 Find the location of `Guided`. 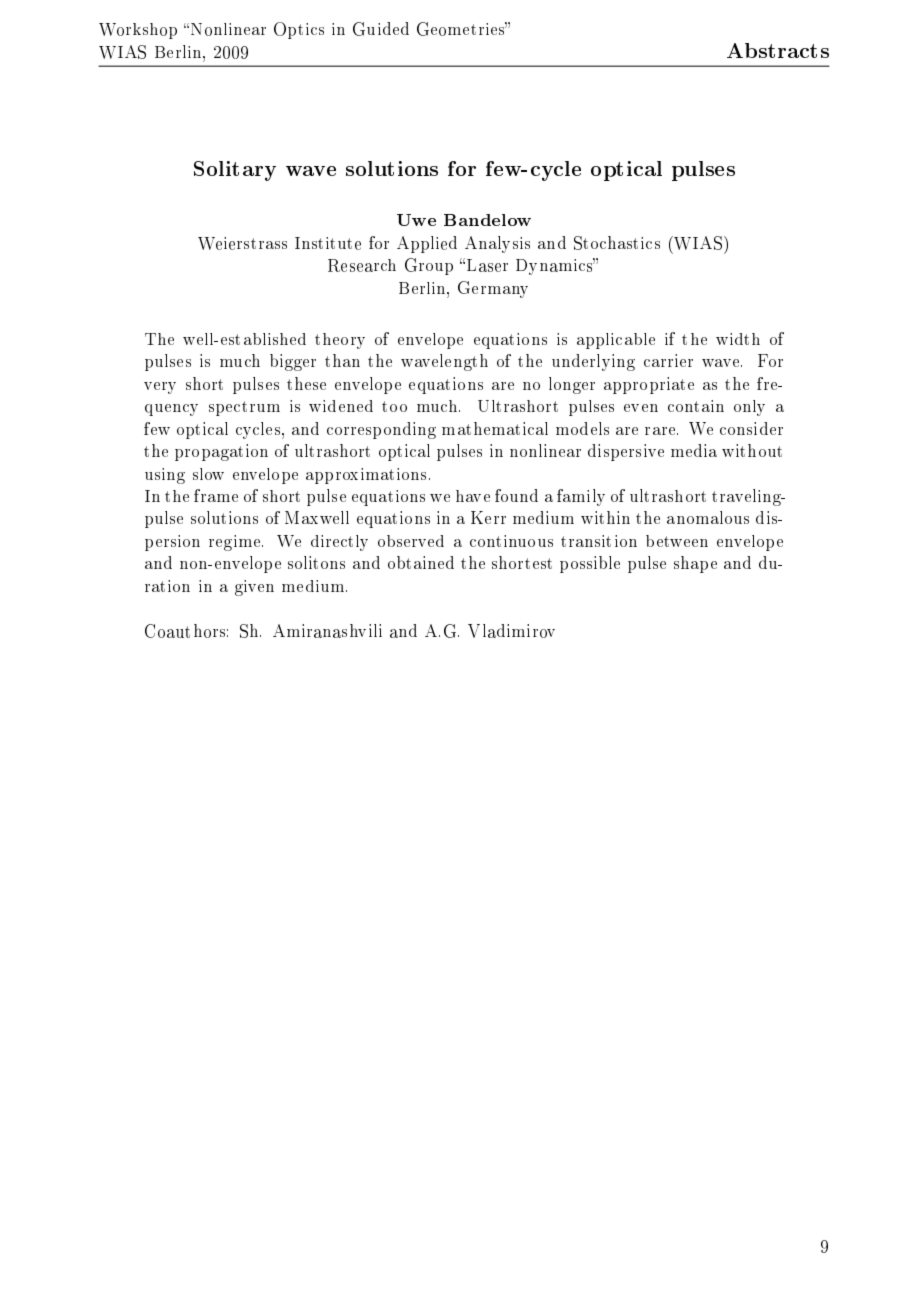

Guided is located at coordinates (381, 29).
